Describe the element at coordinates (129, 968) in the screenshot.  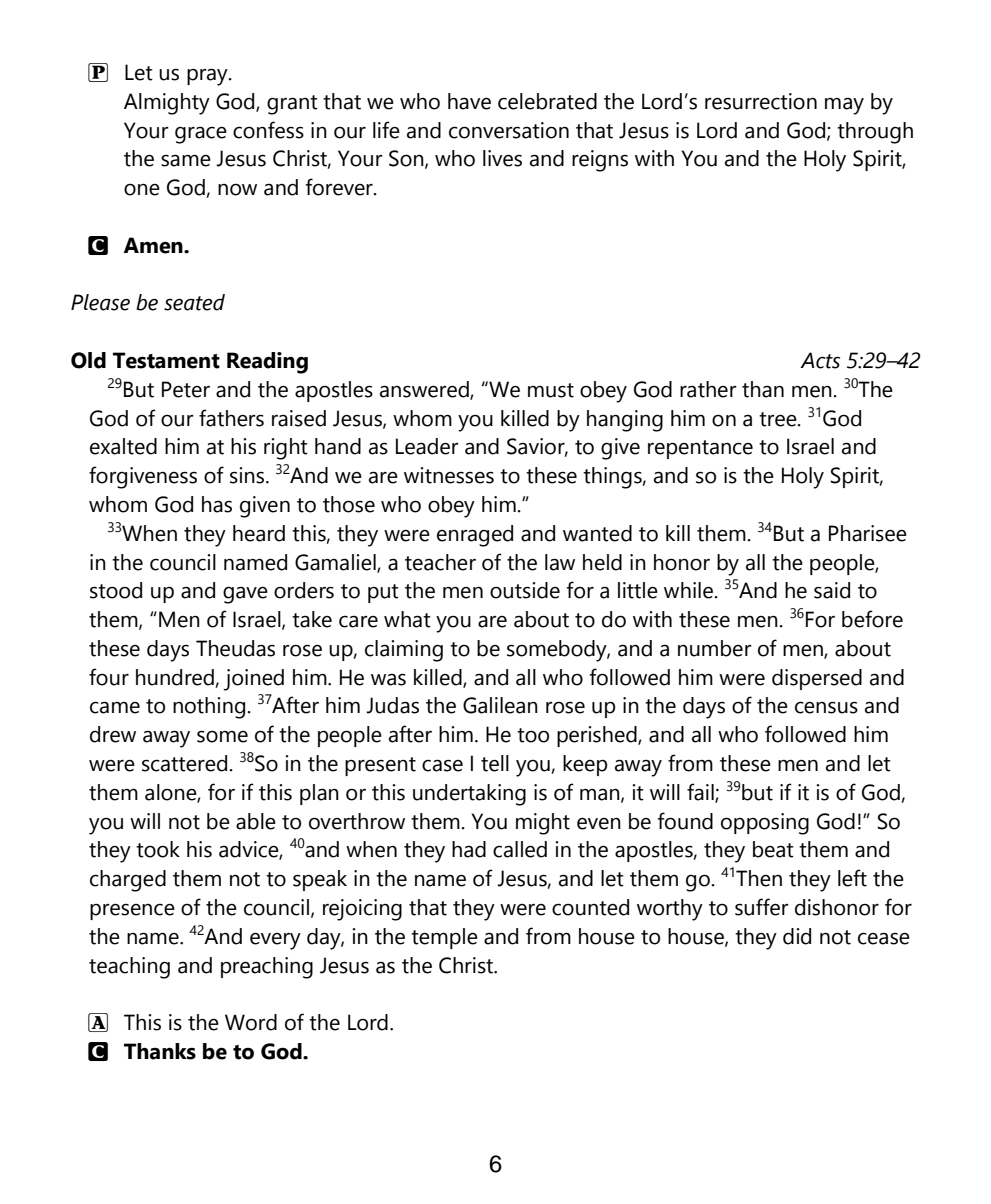
I see `teaching` at that location.
